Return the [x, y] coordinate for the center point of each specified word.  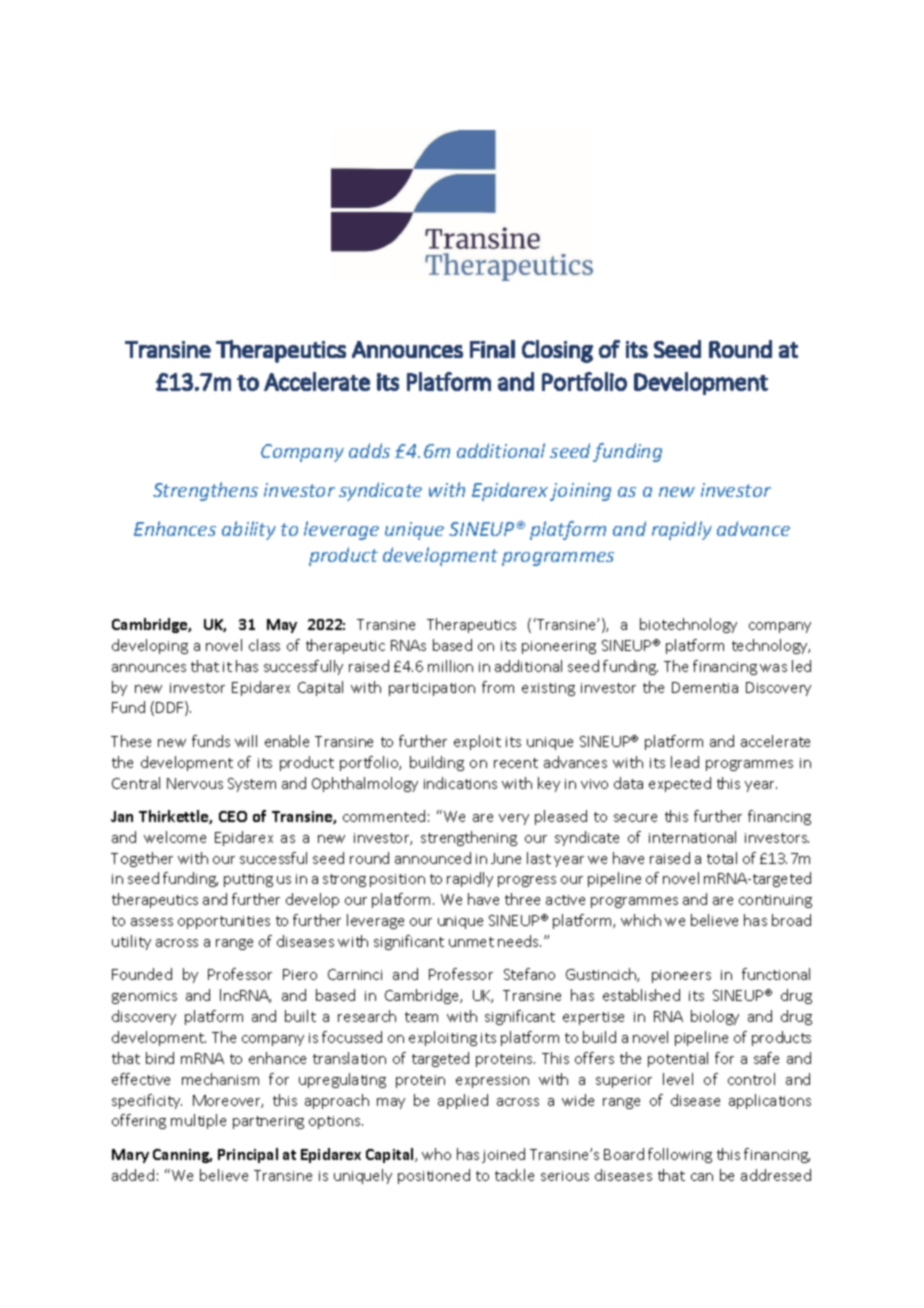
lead [685, 762]
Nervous [195, 783]
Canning [182, 1156]
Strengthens [205, 491]
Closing [557, 351]
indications [460, 783]
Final [492, 349]
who [436, 1154]
